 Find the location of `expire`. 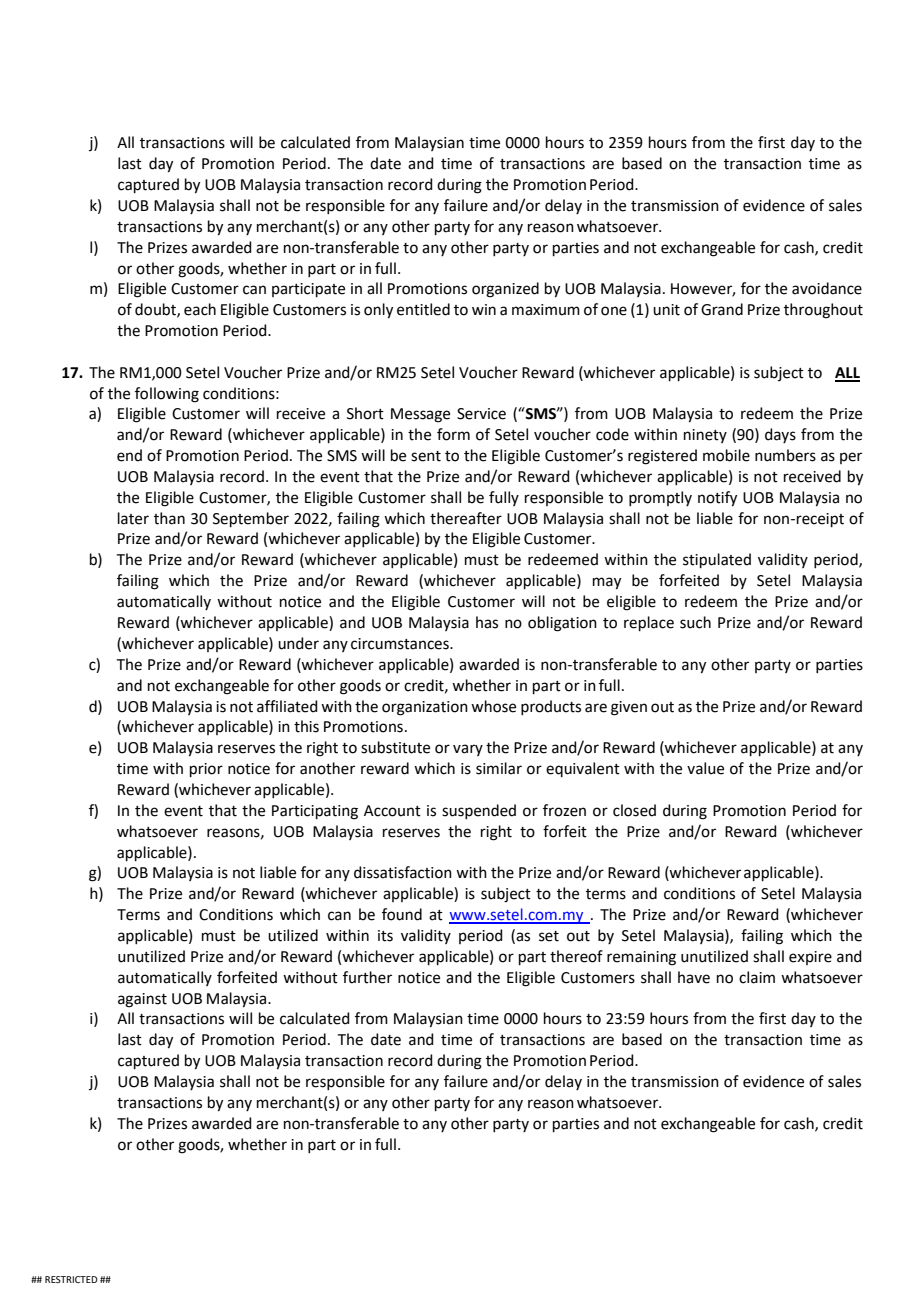

expire is located at coordinates (810, 958).
